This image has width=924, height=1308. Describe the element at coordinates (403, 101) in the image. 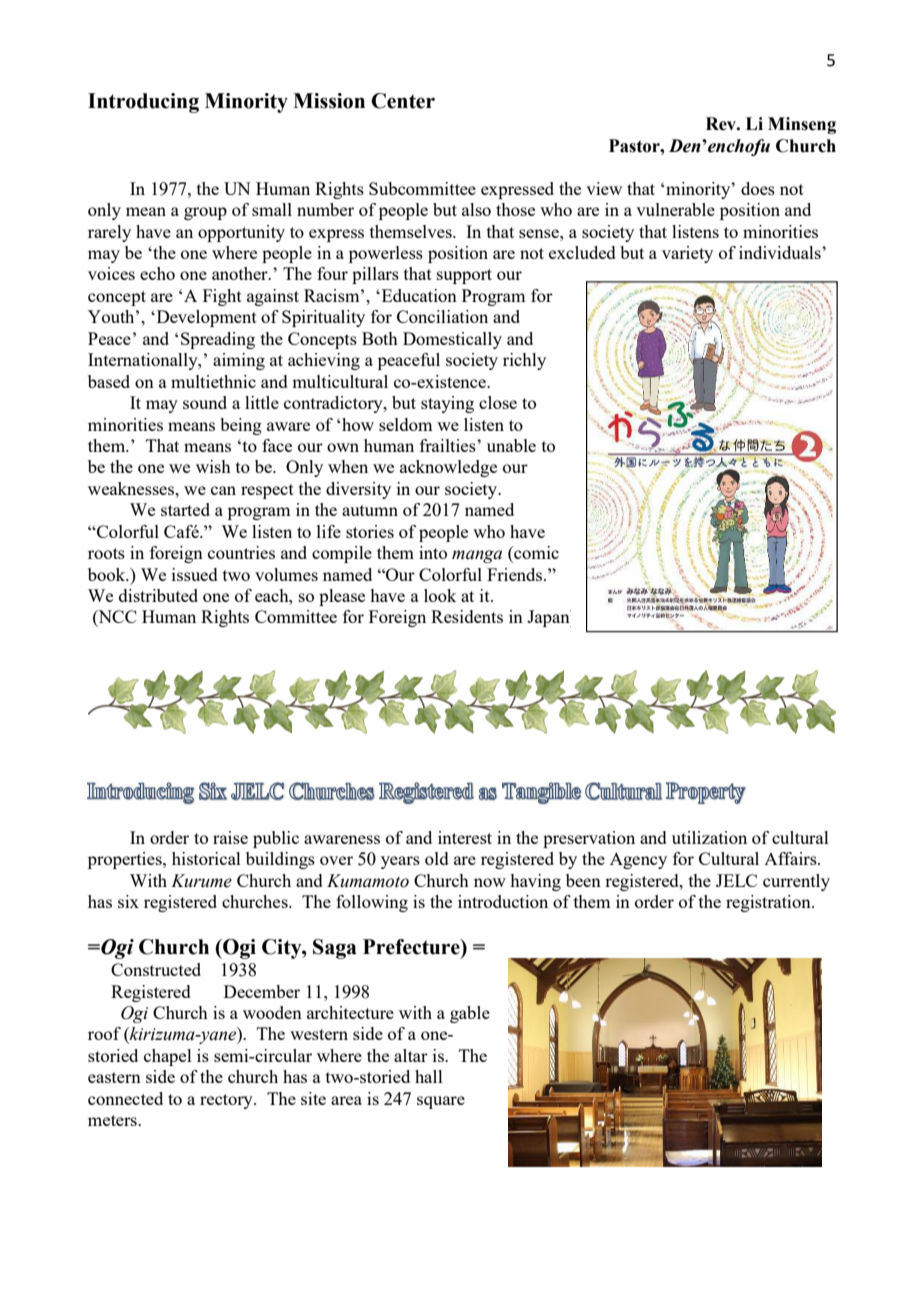

I see `Center` at that location.
